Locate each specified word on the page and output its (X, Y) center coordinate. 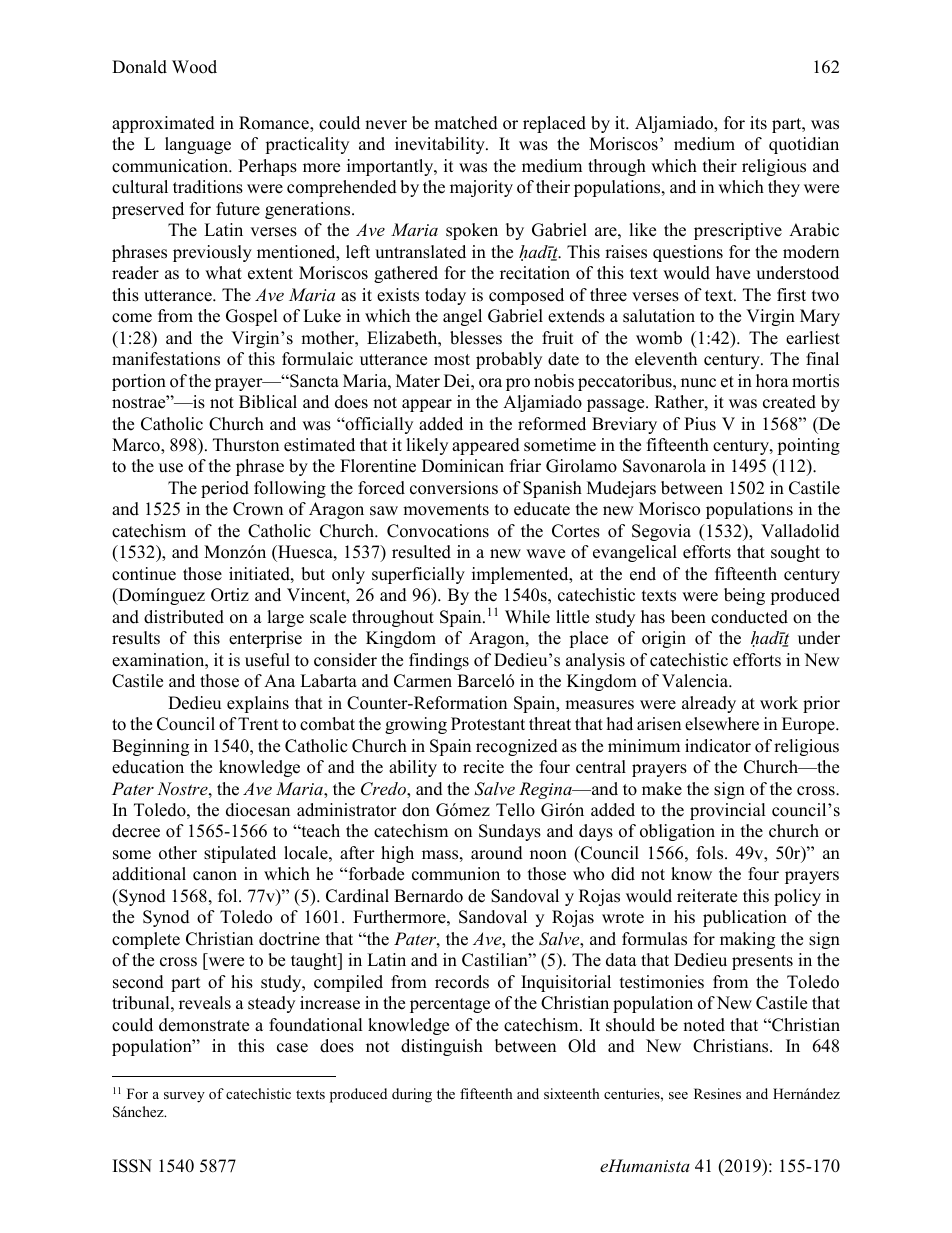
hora (772, 381)
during (412, 1095)
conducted (749, 617)
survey (184, 1097)
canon (215, 876)
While (527, 617)
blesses (476, 338)
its (758, 123)
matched (466, 123)
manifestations (166, 359)
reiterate (707, 896)
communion (456, 874)
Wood (194, 67)
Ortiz (230, 595)
